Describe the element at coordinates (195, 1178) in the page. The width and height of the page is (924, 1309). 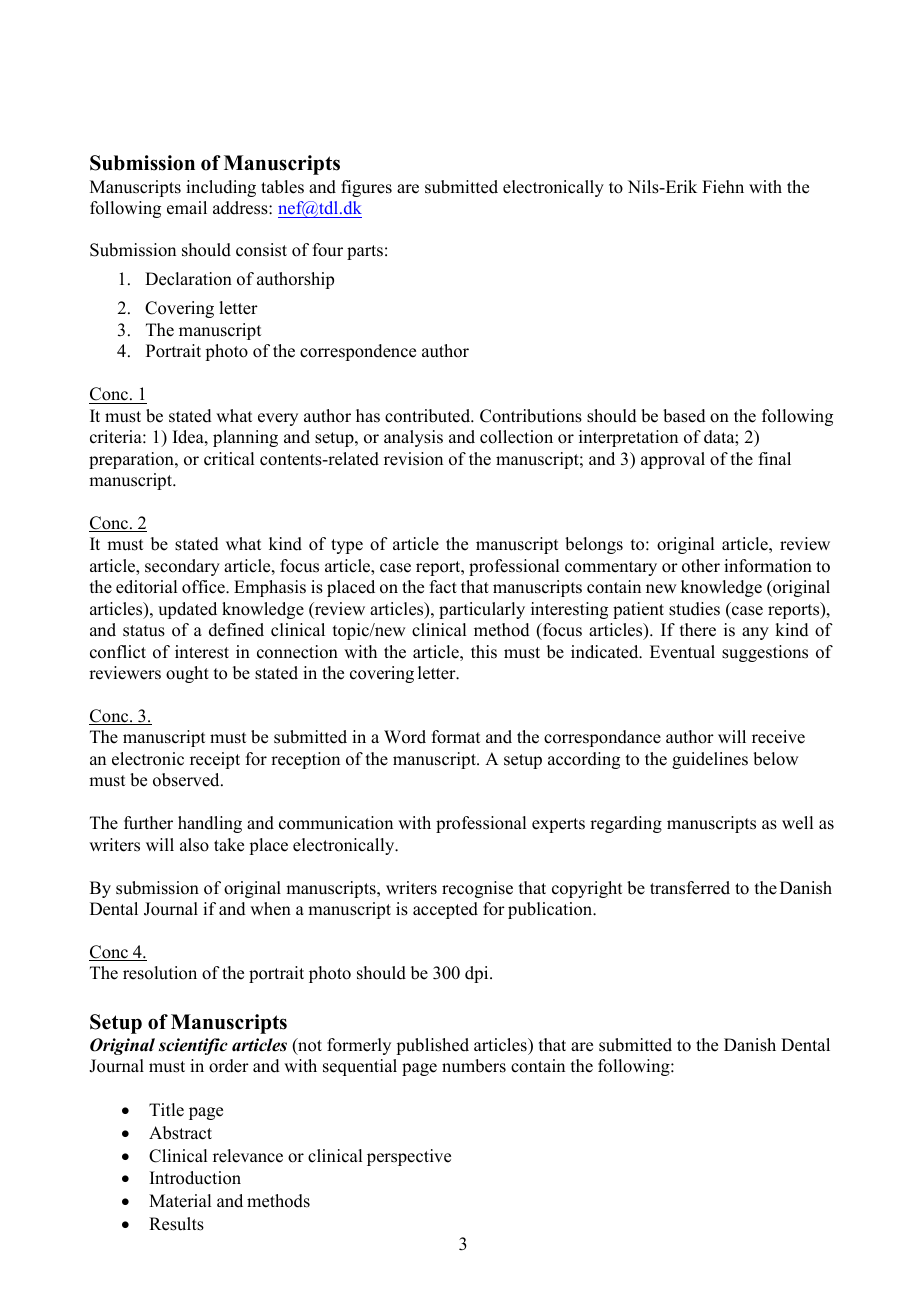
I see `Introduction` at that location.
